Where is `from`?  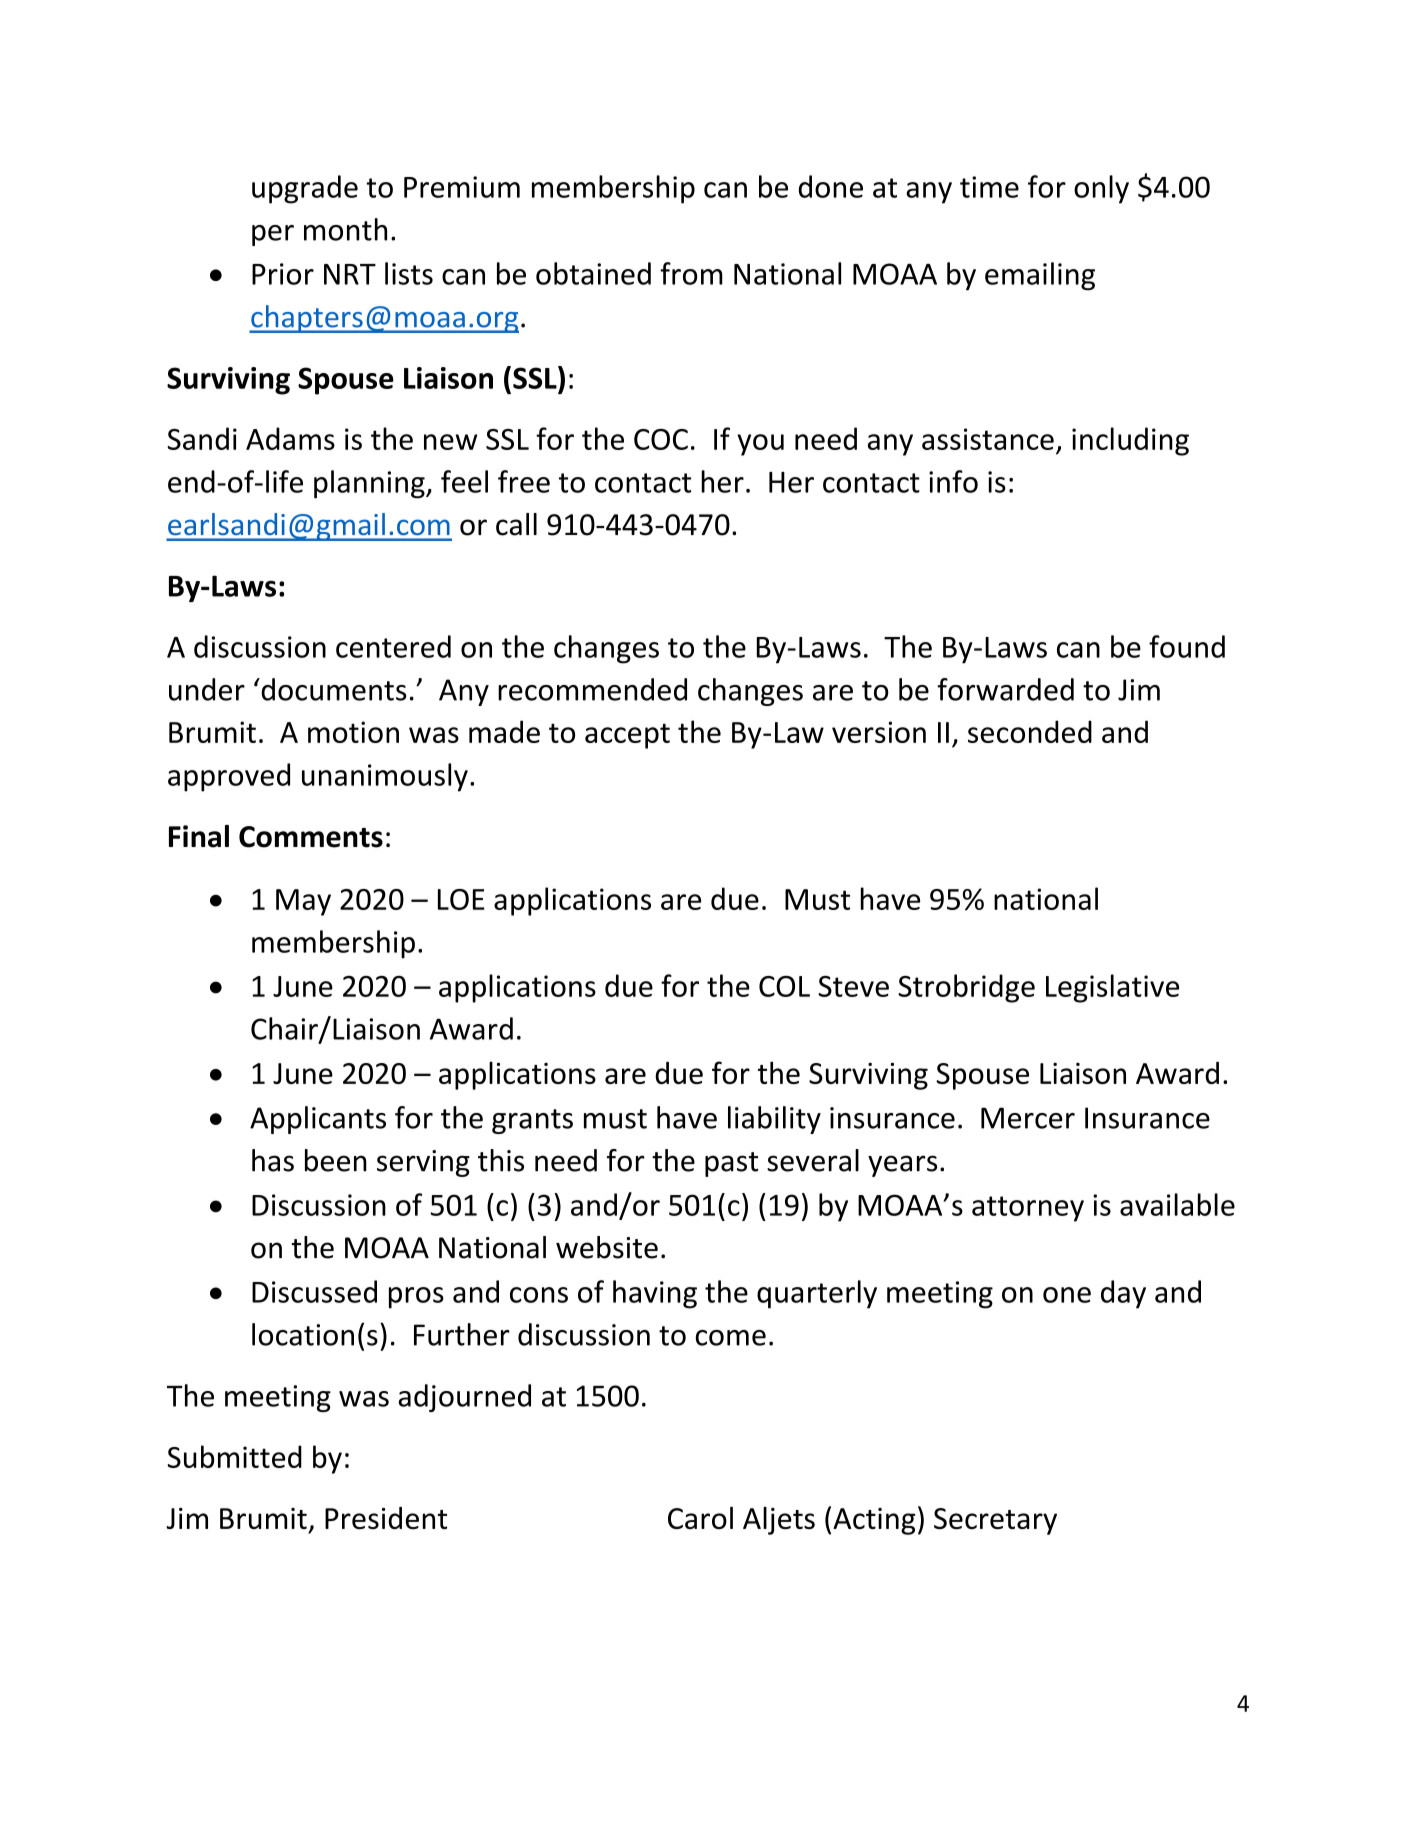
from is located at coordinates (691, 273).
